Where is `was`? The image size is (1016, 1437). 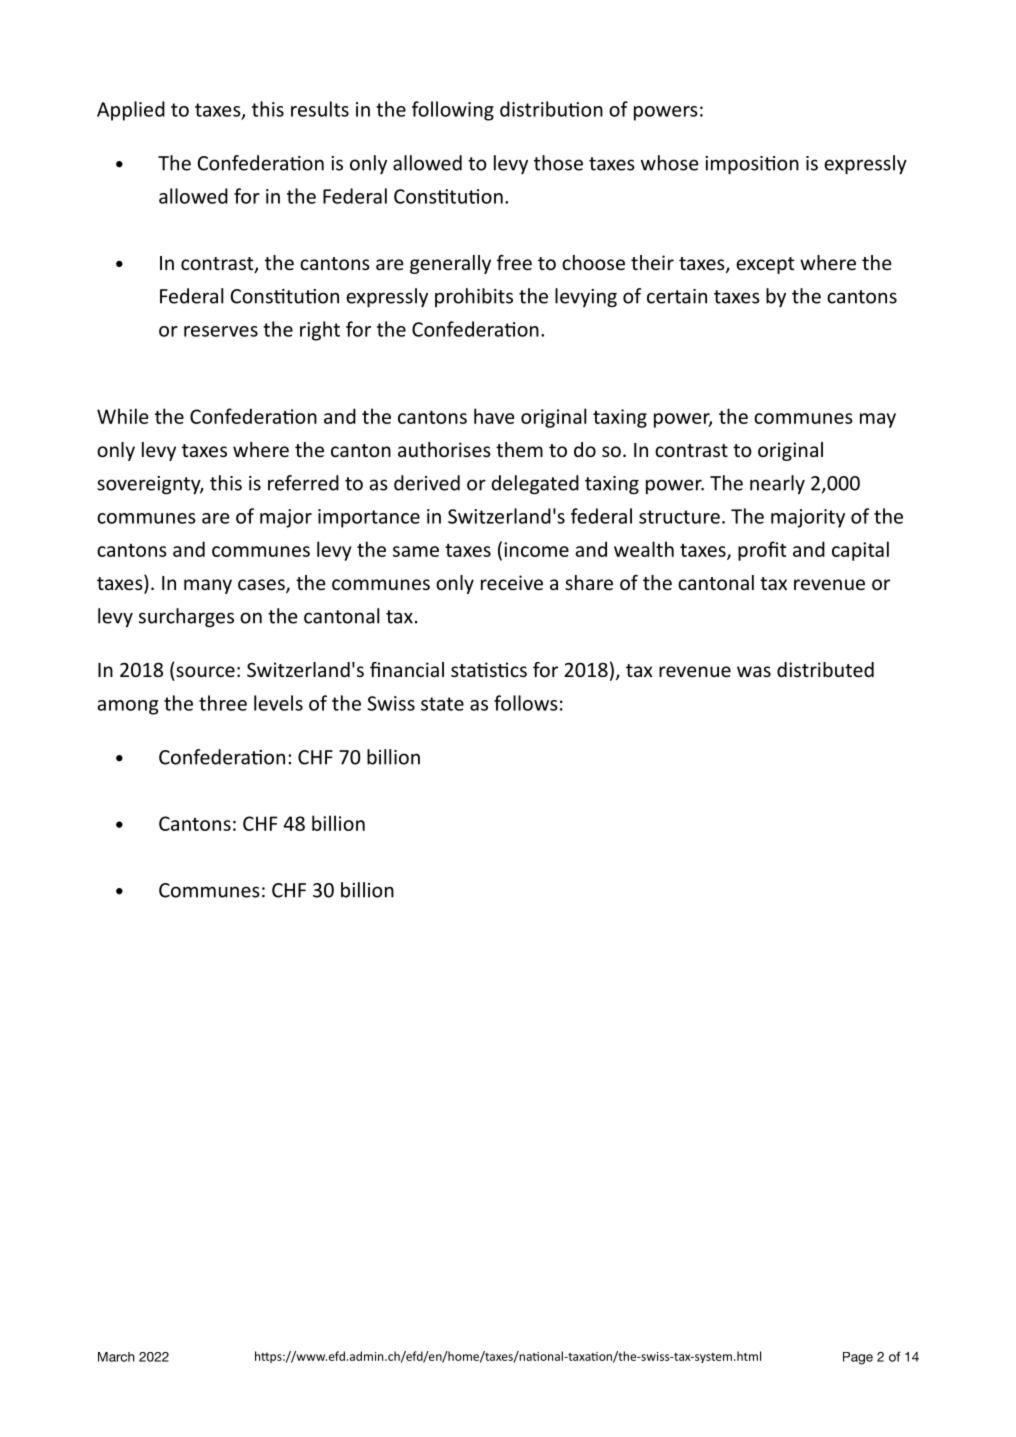
was is located at coordinates (754, 671).
